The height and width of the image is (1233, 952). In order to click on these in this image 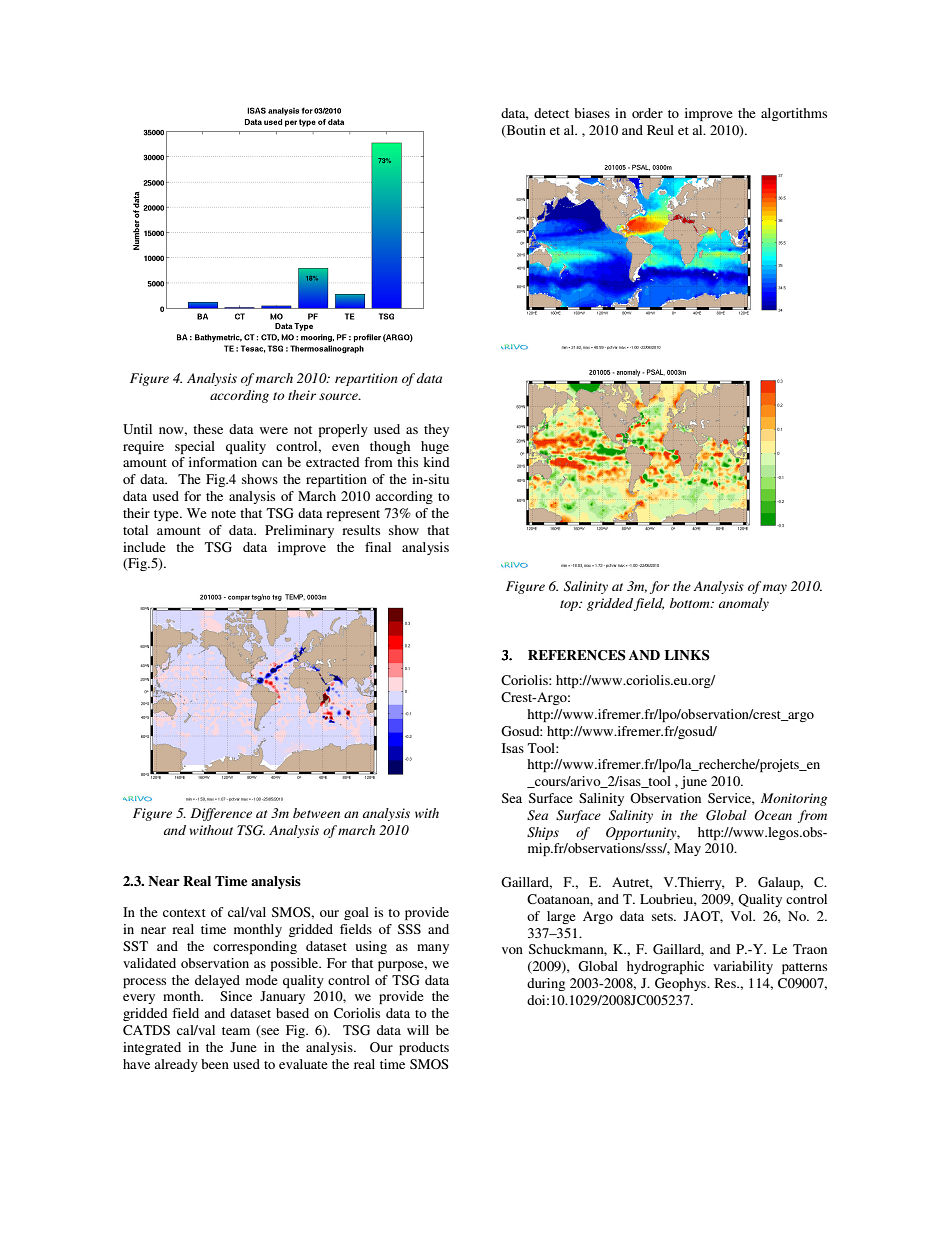, I will do `click(208, 429)`.
